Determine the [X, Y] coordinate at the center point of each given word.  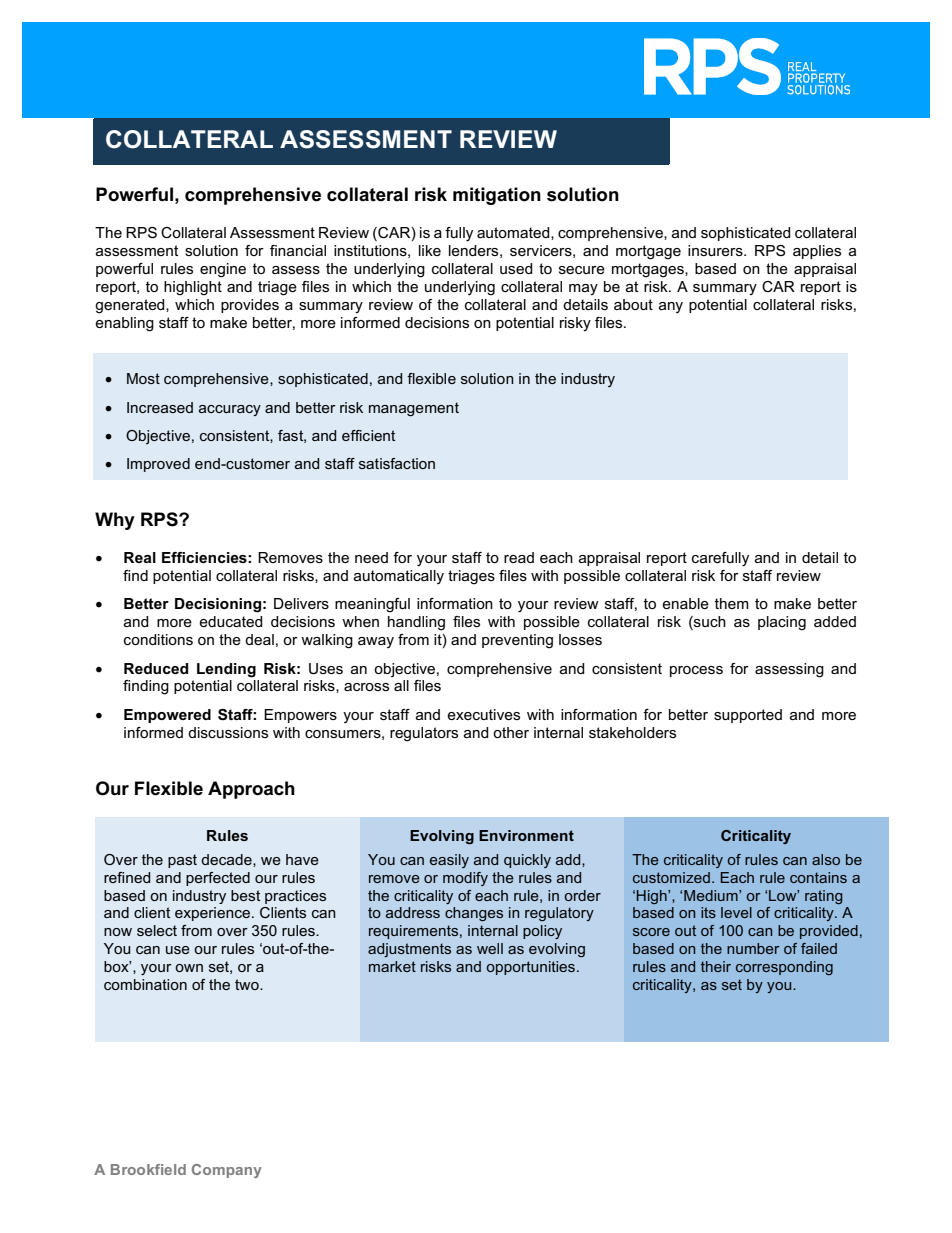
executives [483, 714]
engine [223, 270]
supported [748, 716]
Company [227, 1171]
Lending [226, 670]
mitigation [497, 196]
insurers [716, 250]
